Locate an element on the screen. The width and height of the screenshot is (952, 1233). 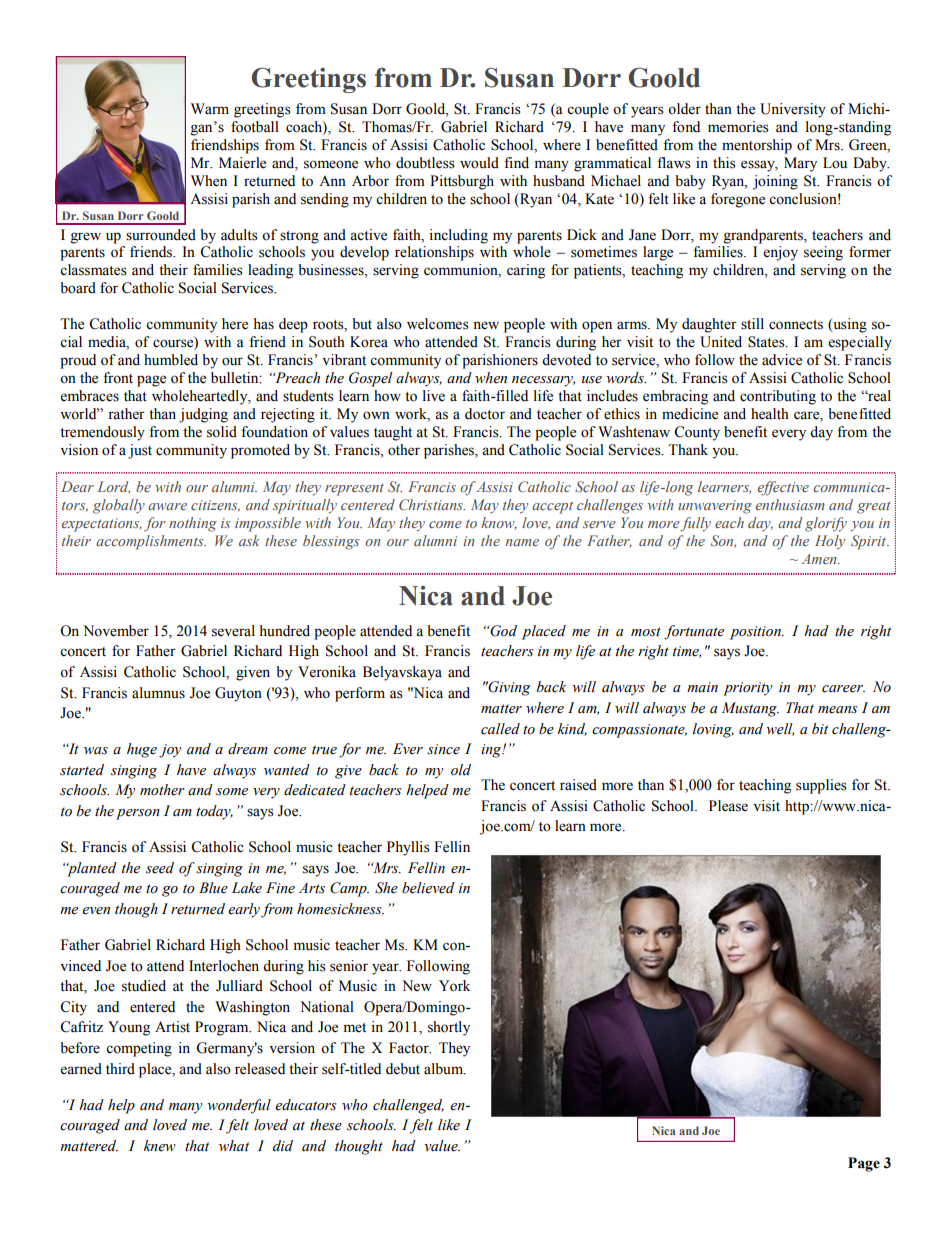
shortly is located at coordinates (449, 1028).
